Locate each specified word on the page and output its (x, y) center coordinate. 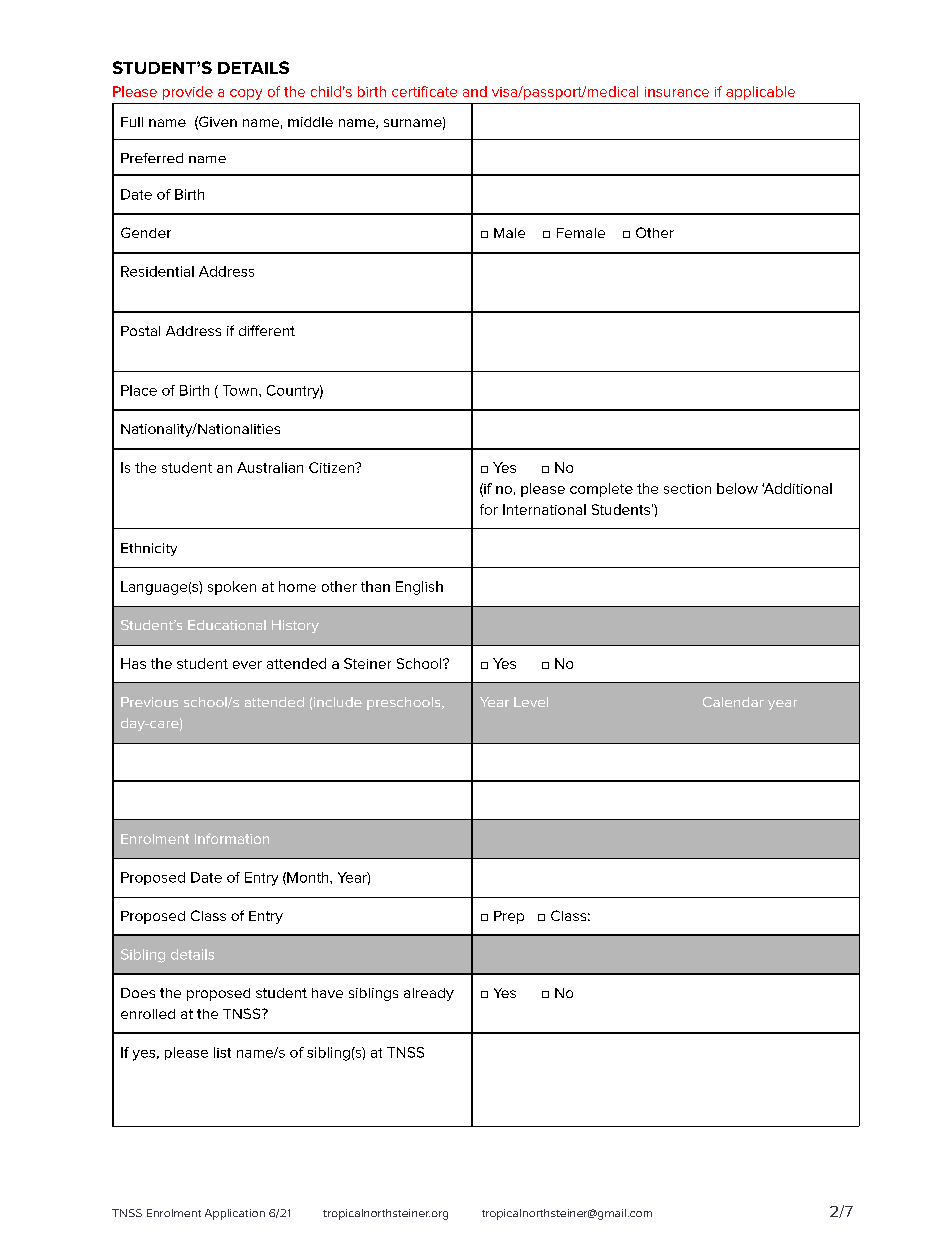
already (429, 994)
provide (188, 93)
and (475, 91)
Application (235, 1214)
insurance (677, 92)
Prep (509, 917)
